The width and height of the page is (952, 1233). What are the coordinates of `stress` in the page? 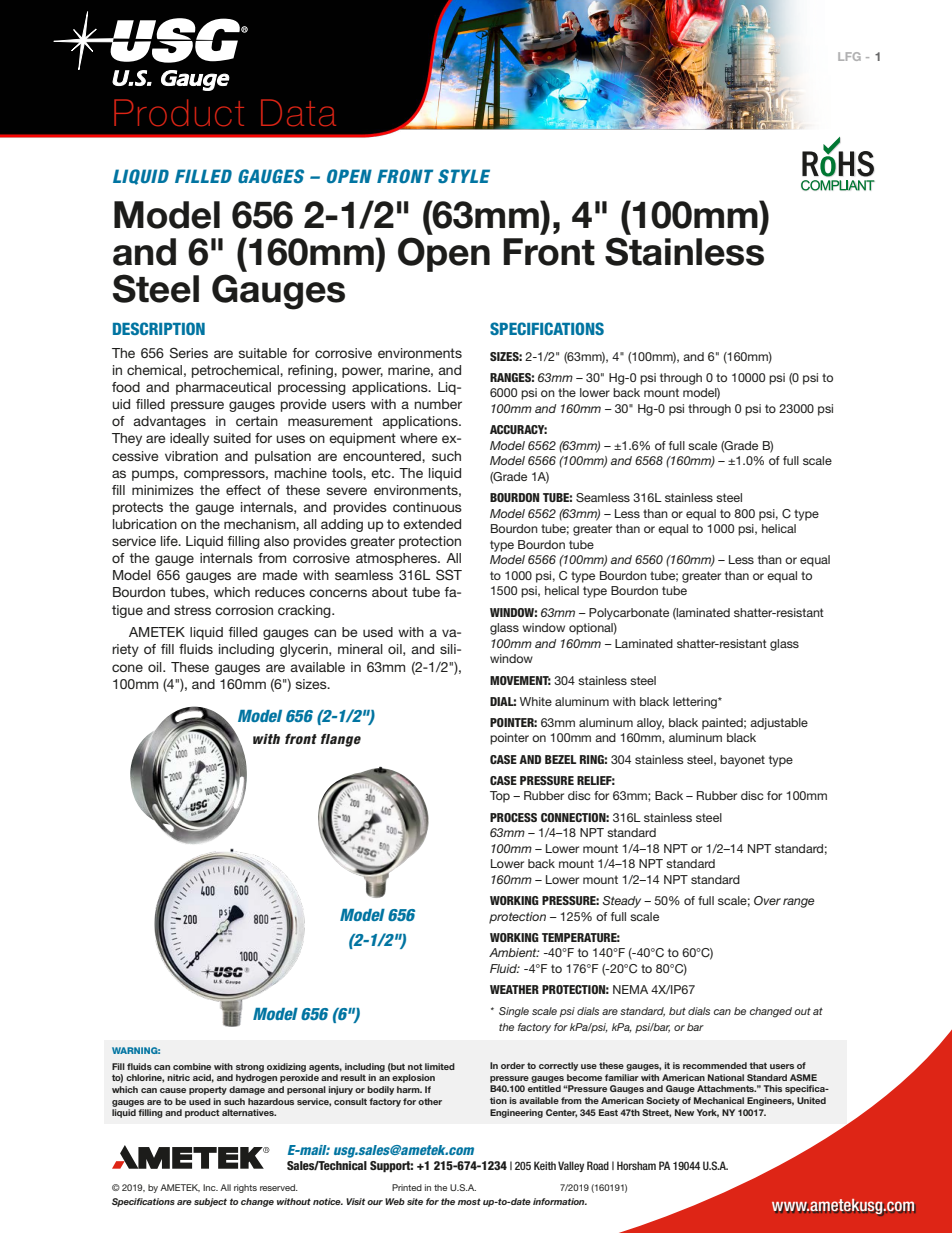 It's located at (192, 610).
